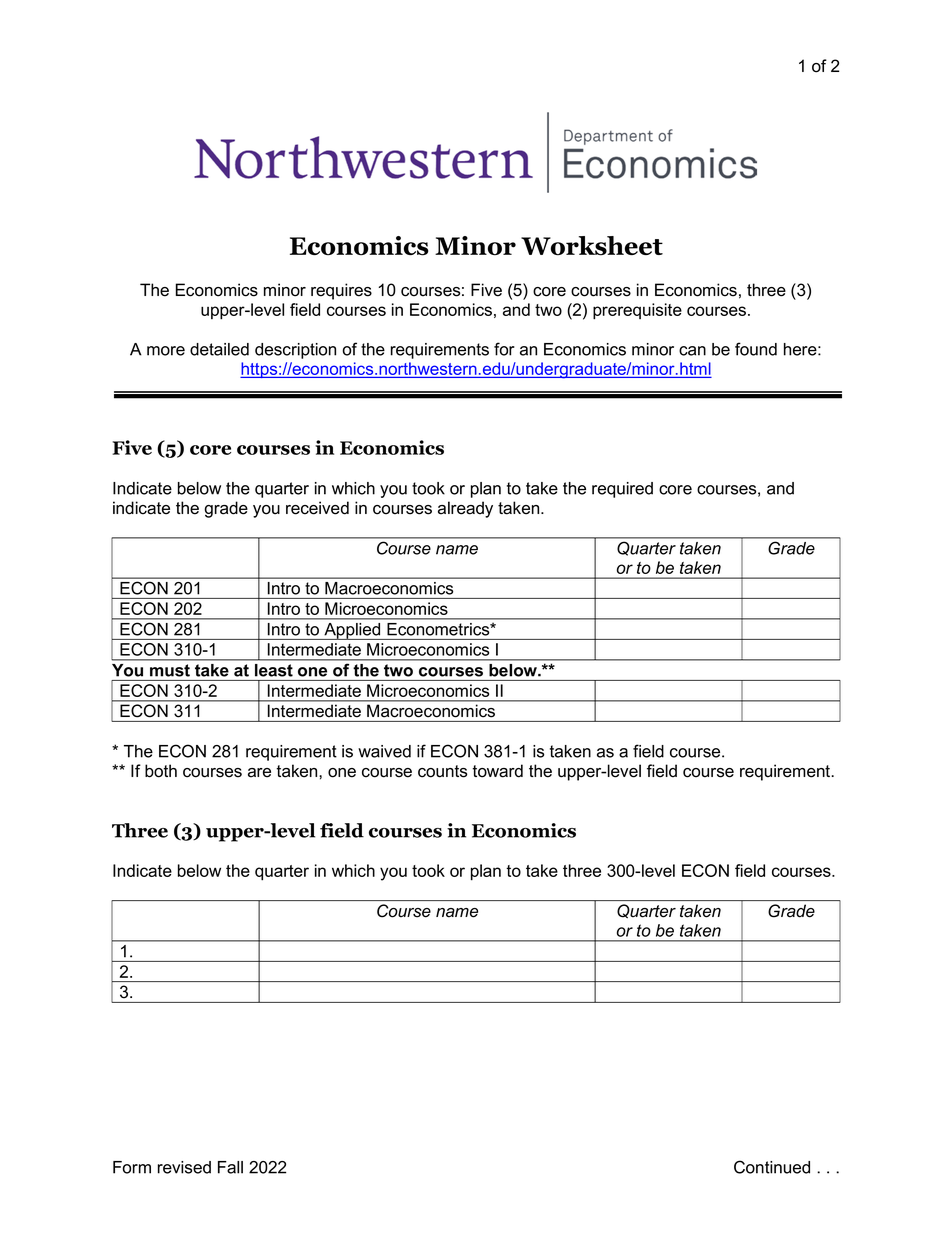 This page has width=952, height=1233. I want to click on waived, so click(384, 751).
